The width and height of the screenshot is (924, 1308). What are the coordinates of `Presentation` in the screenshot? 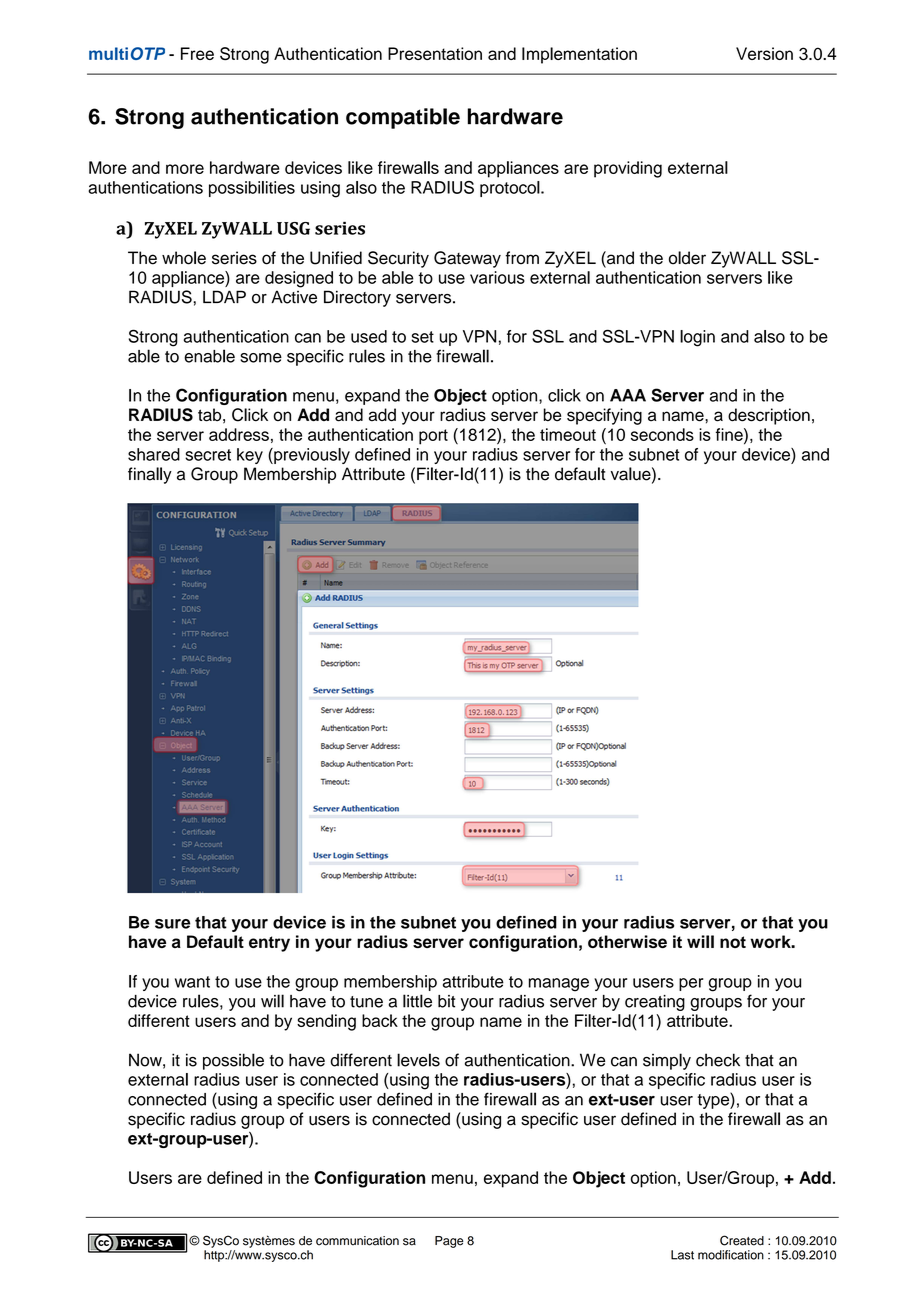 It's located at (435, 53).
